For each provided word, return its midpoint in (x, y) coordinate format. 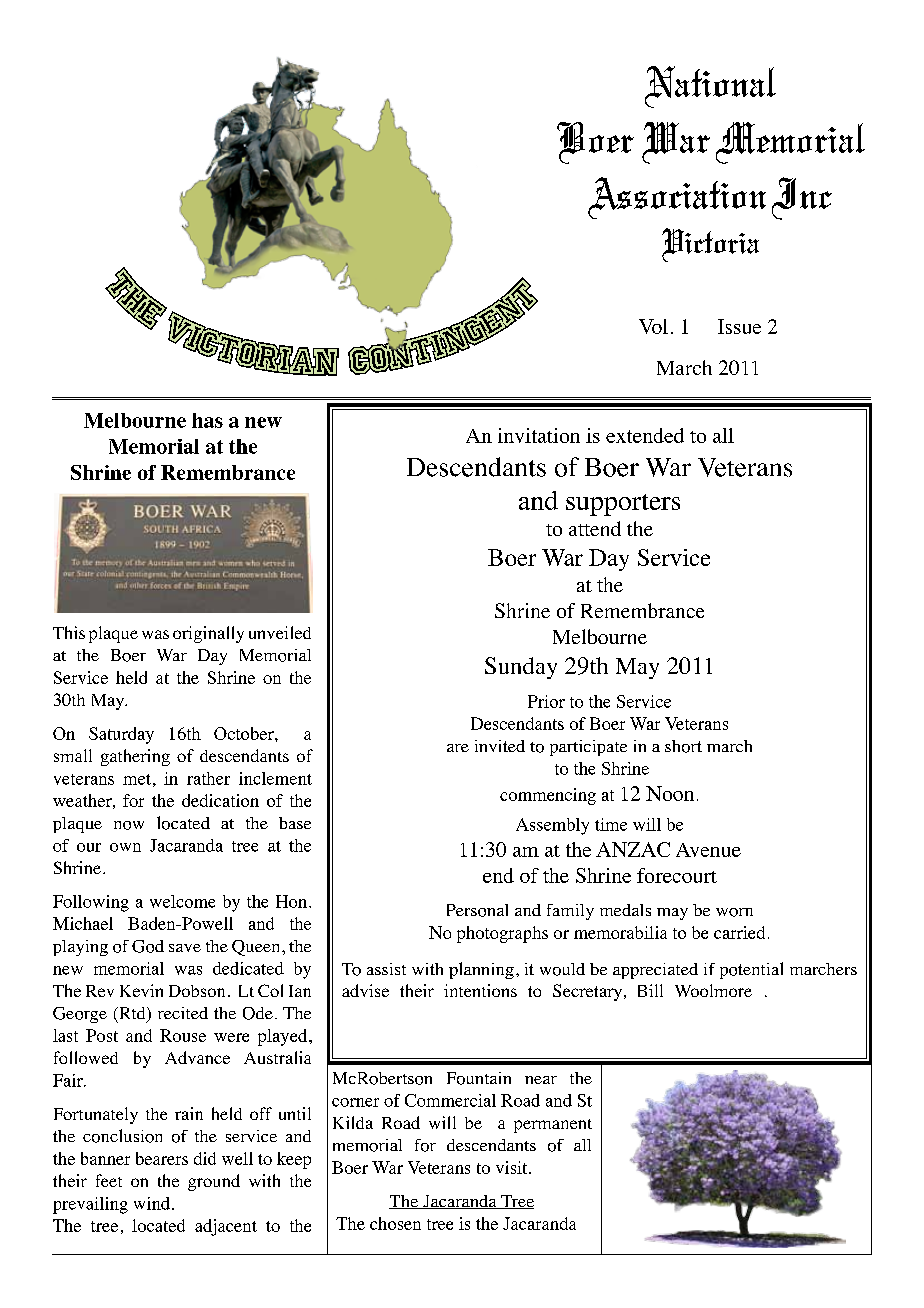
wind (152, 1203)
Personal (477, 910)
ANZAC (633, 849)
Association (677, 198)
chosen (395, 1223)
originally (208, 634)
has (207, 420)
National (710, 87)
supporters (623, 505)
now (129, 825)
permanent (553, 1126)
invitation (539, 435)
